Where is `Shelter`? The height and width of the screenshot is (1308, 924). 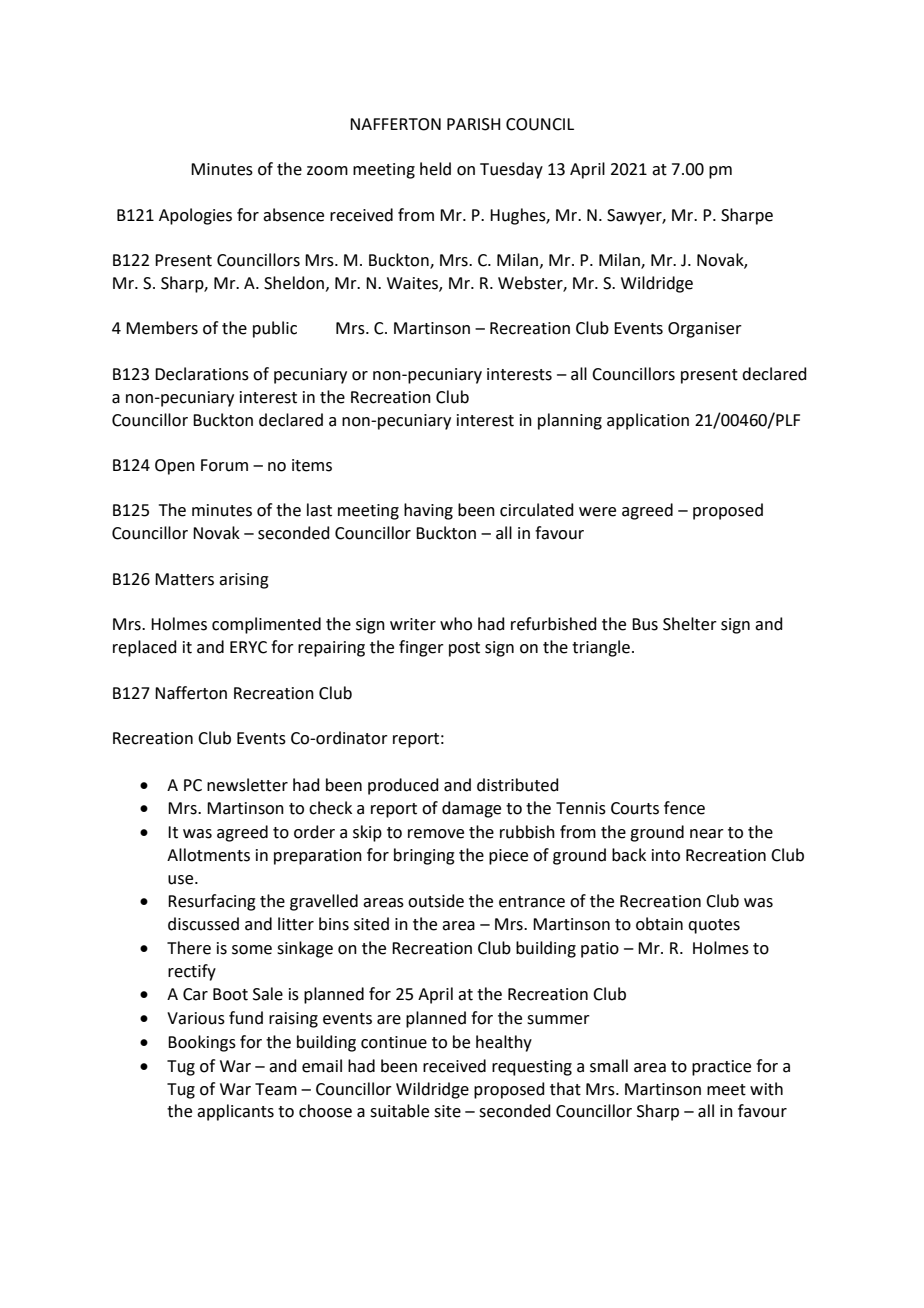 Shelter is located at coordinates (690, 624).
